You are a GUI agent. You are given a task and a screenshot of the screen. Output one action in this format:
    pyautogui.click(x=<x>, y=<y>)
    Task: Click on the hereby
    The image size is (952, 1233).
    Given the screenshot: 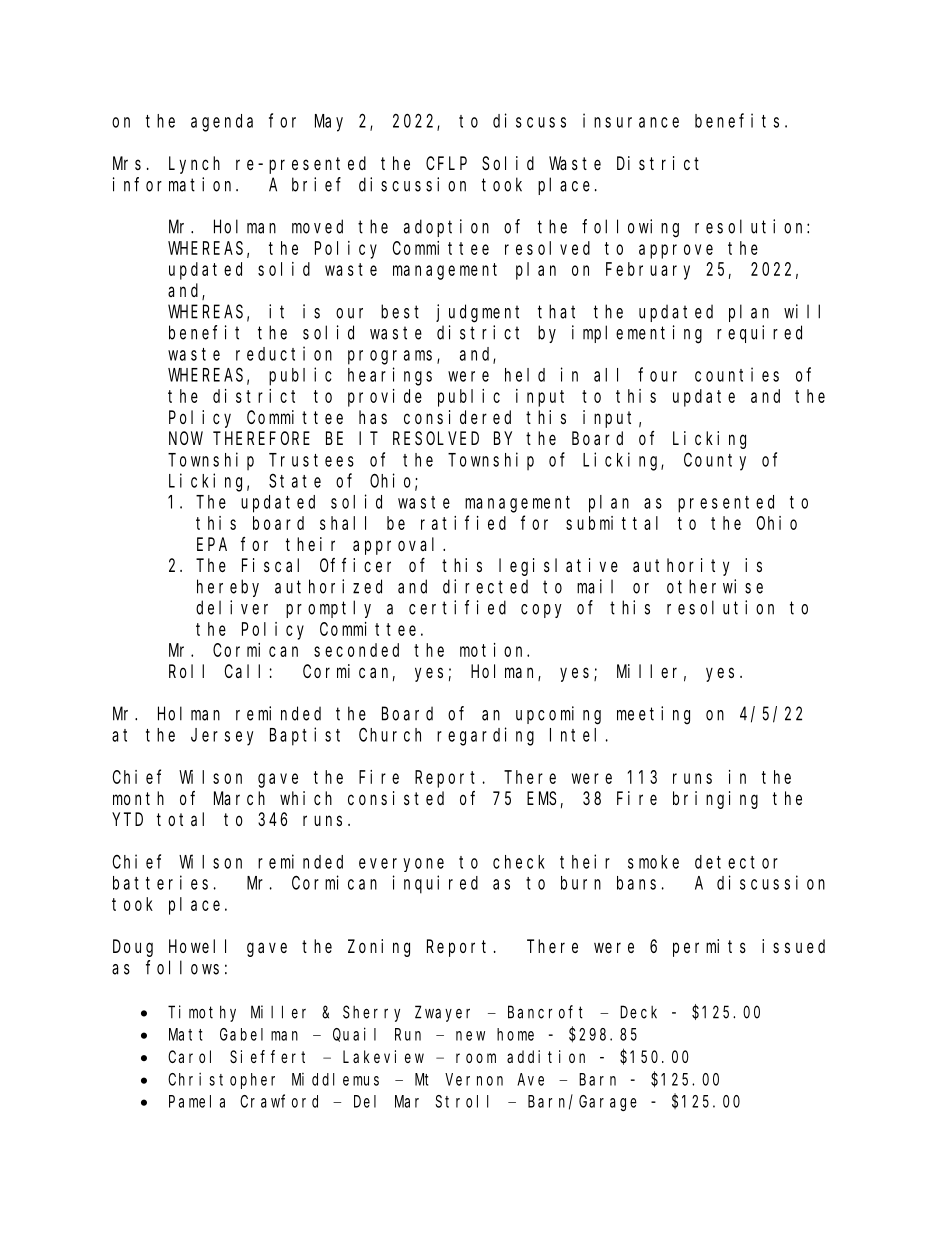 What is the action you would take?
    pyautogui.click(x=228, y=588)
